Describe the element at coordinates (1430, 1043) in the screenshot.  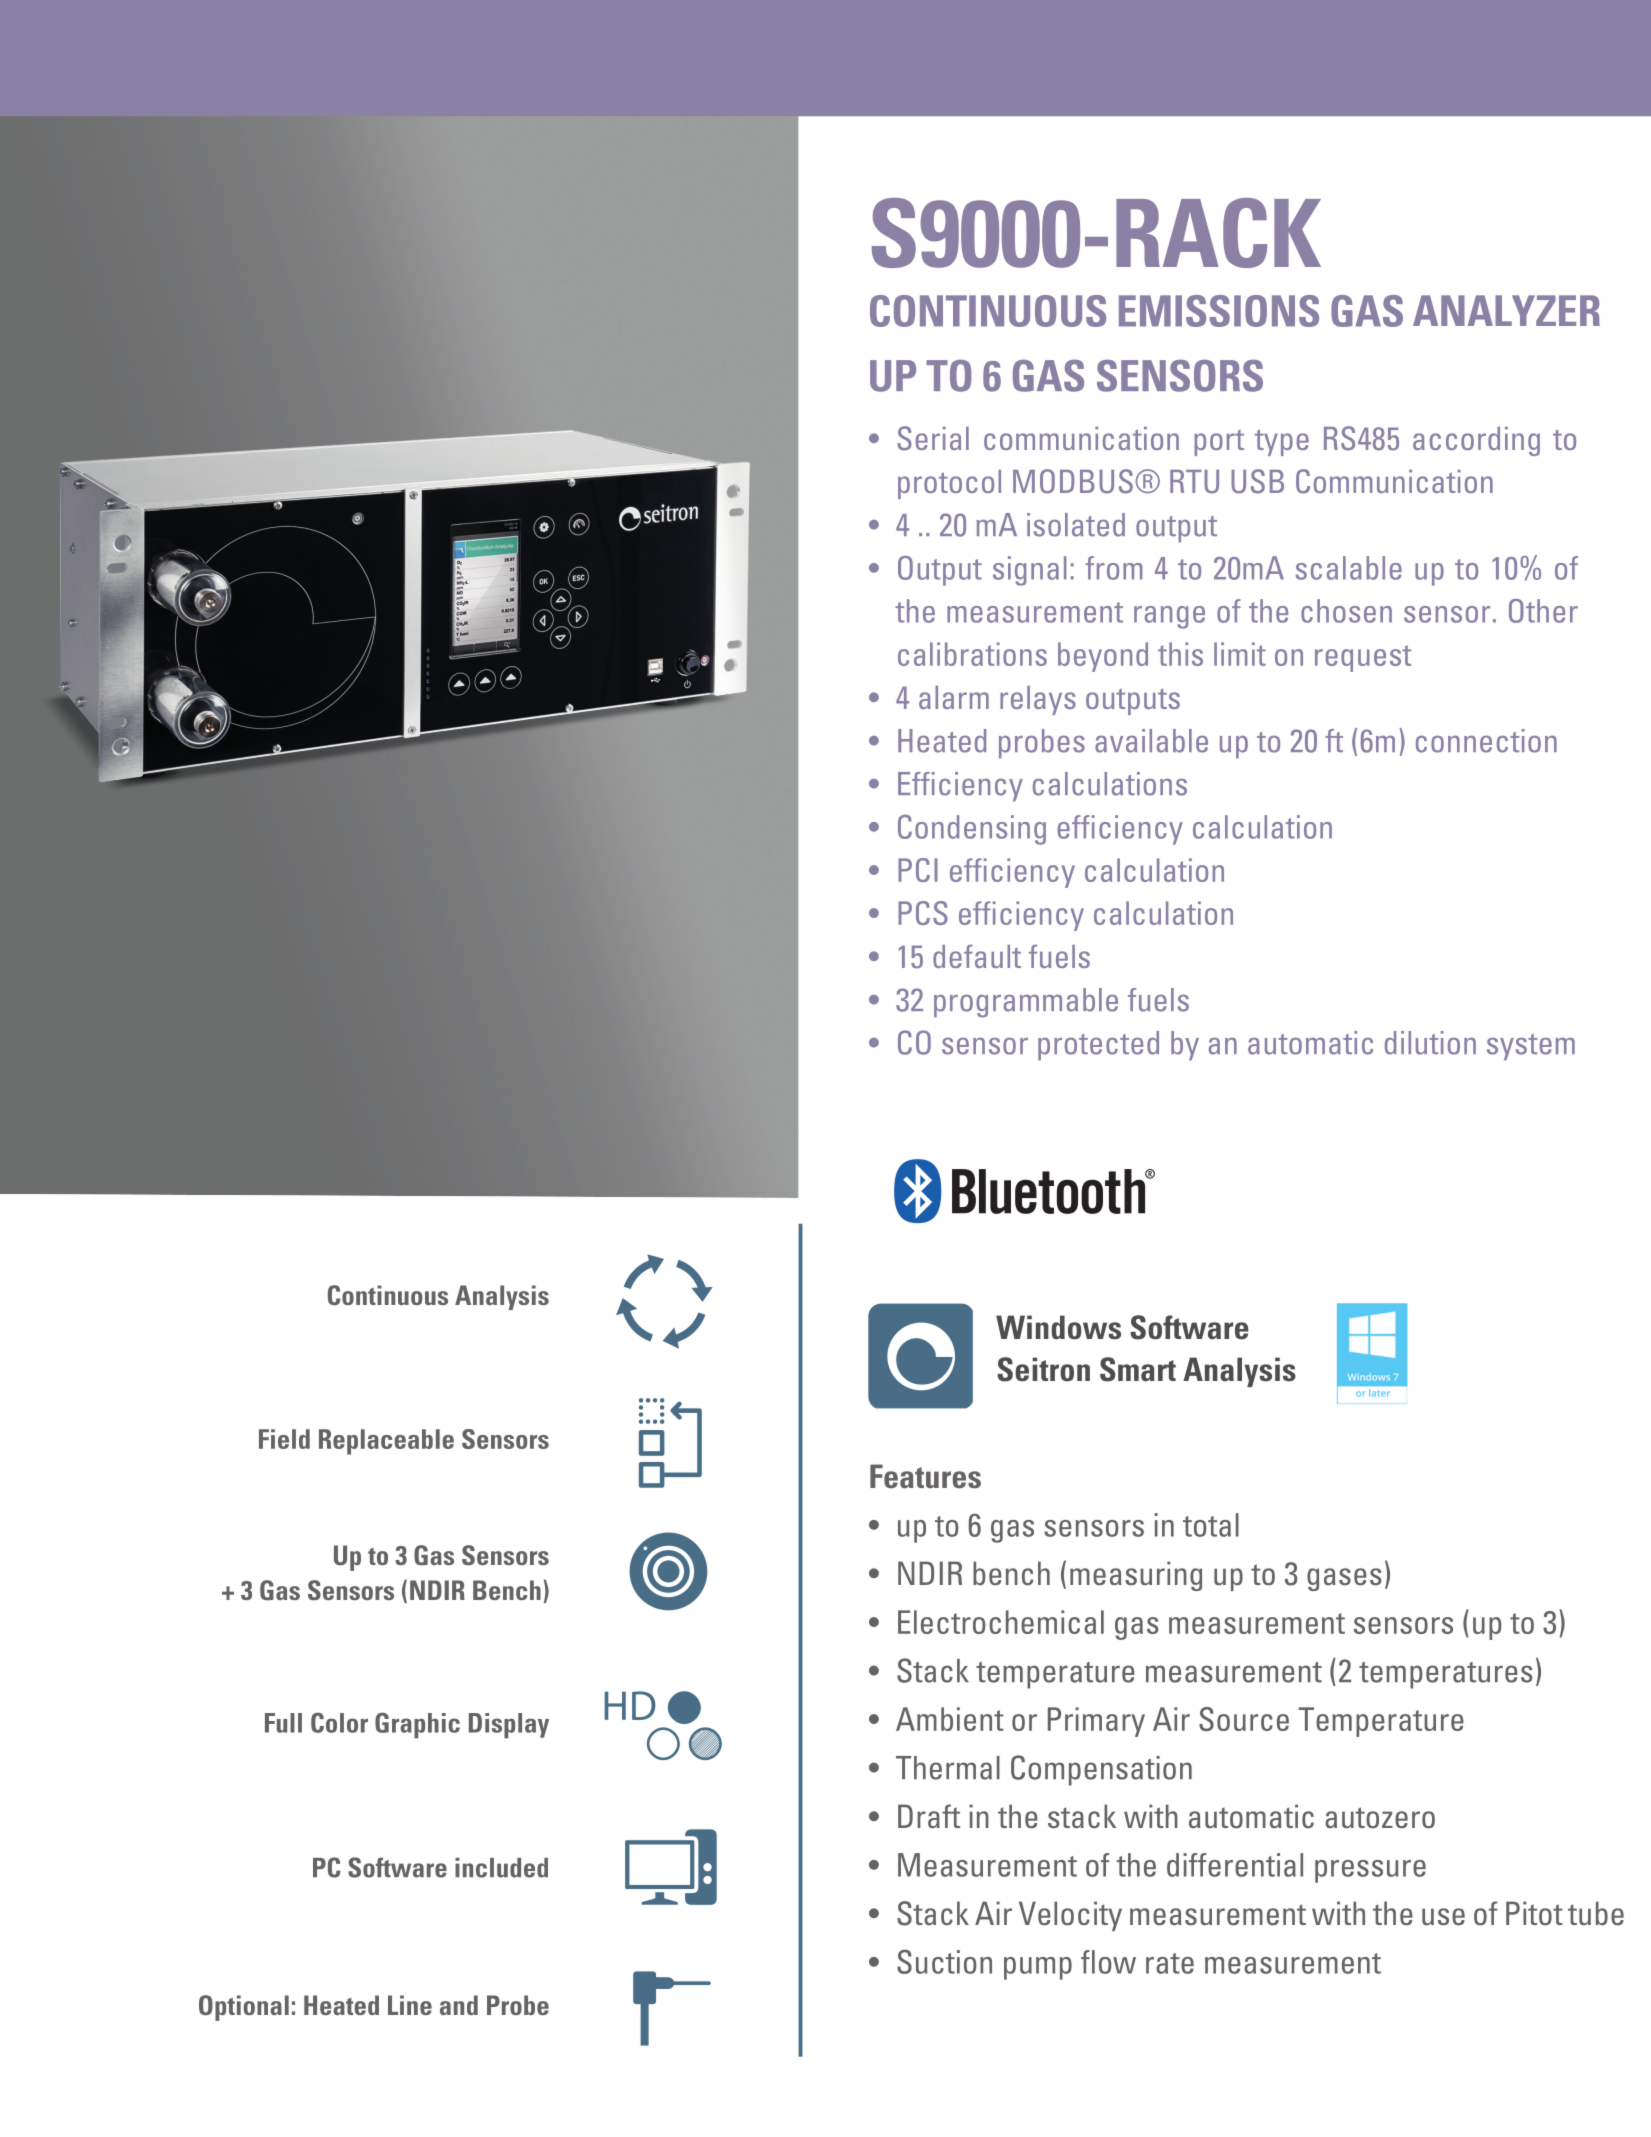
I see `dilution` at that location.
